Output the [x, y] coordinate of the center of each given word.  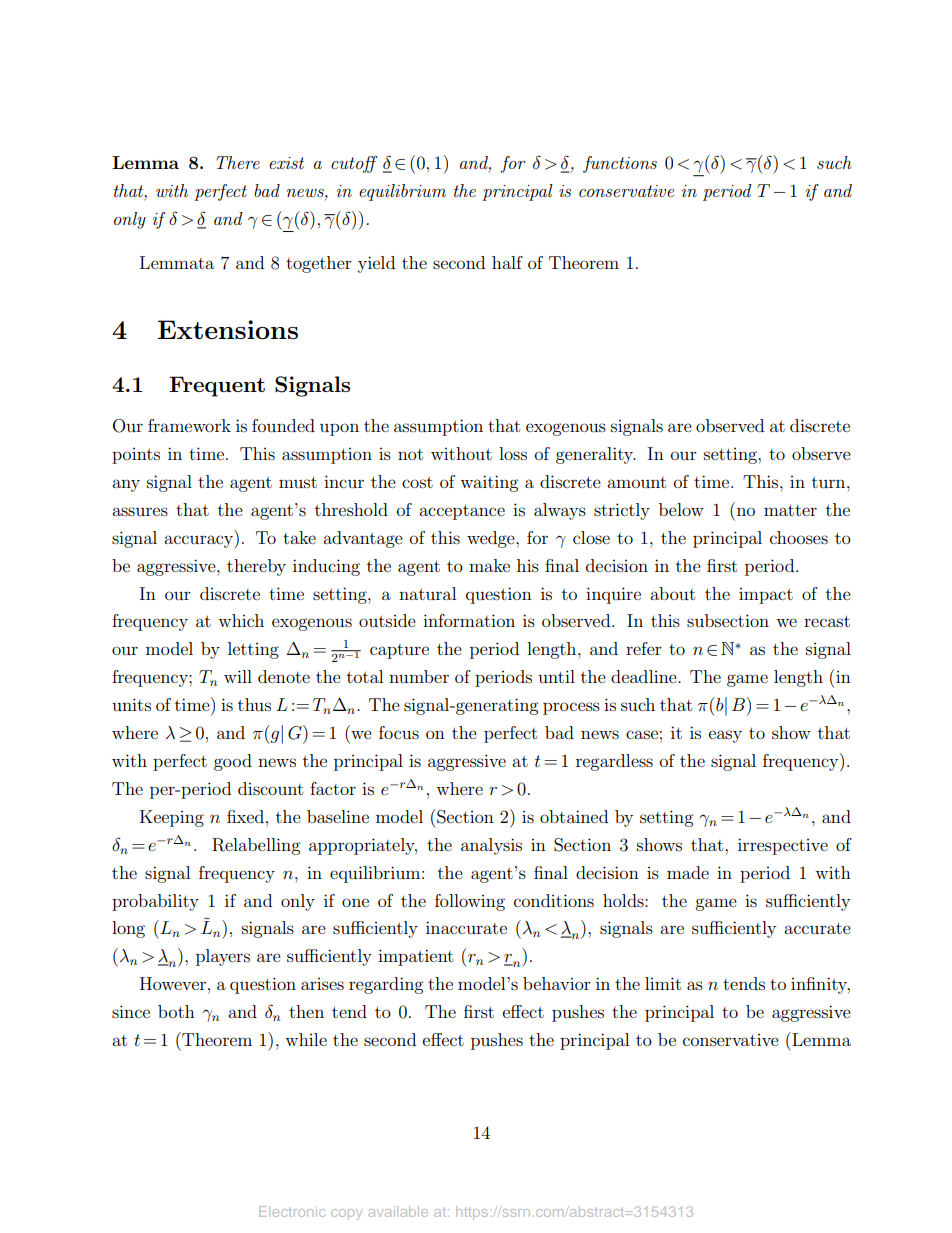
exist [286, 163]
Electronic [292, 1211]
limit [663, 983]
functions [620, 164]
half [507, 262]
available [398, 1211]
